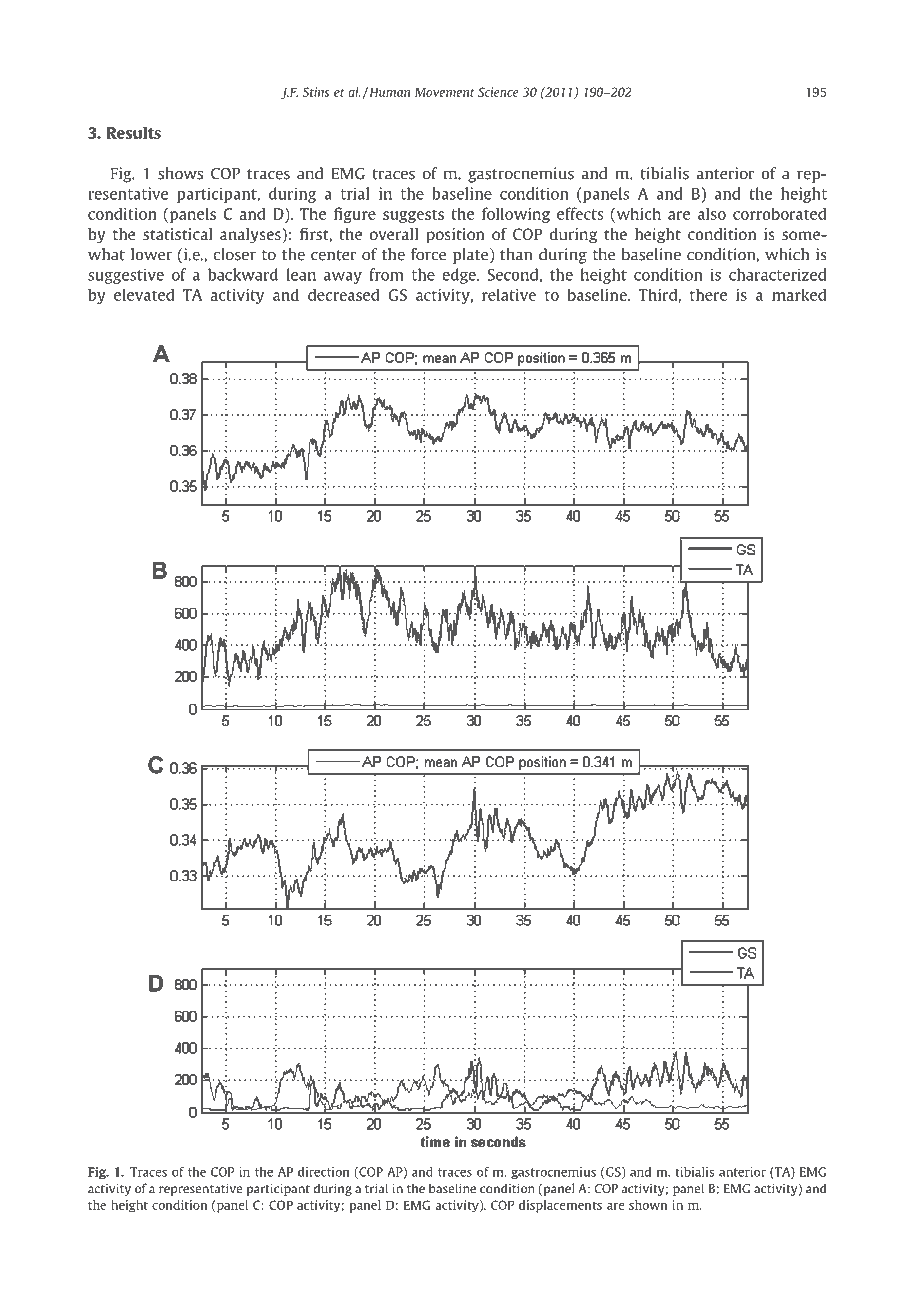  What do you see at coordinates (712, 213) in the screenshot?
I see `also` at bounding box center [712, 213].
